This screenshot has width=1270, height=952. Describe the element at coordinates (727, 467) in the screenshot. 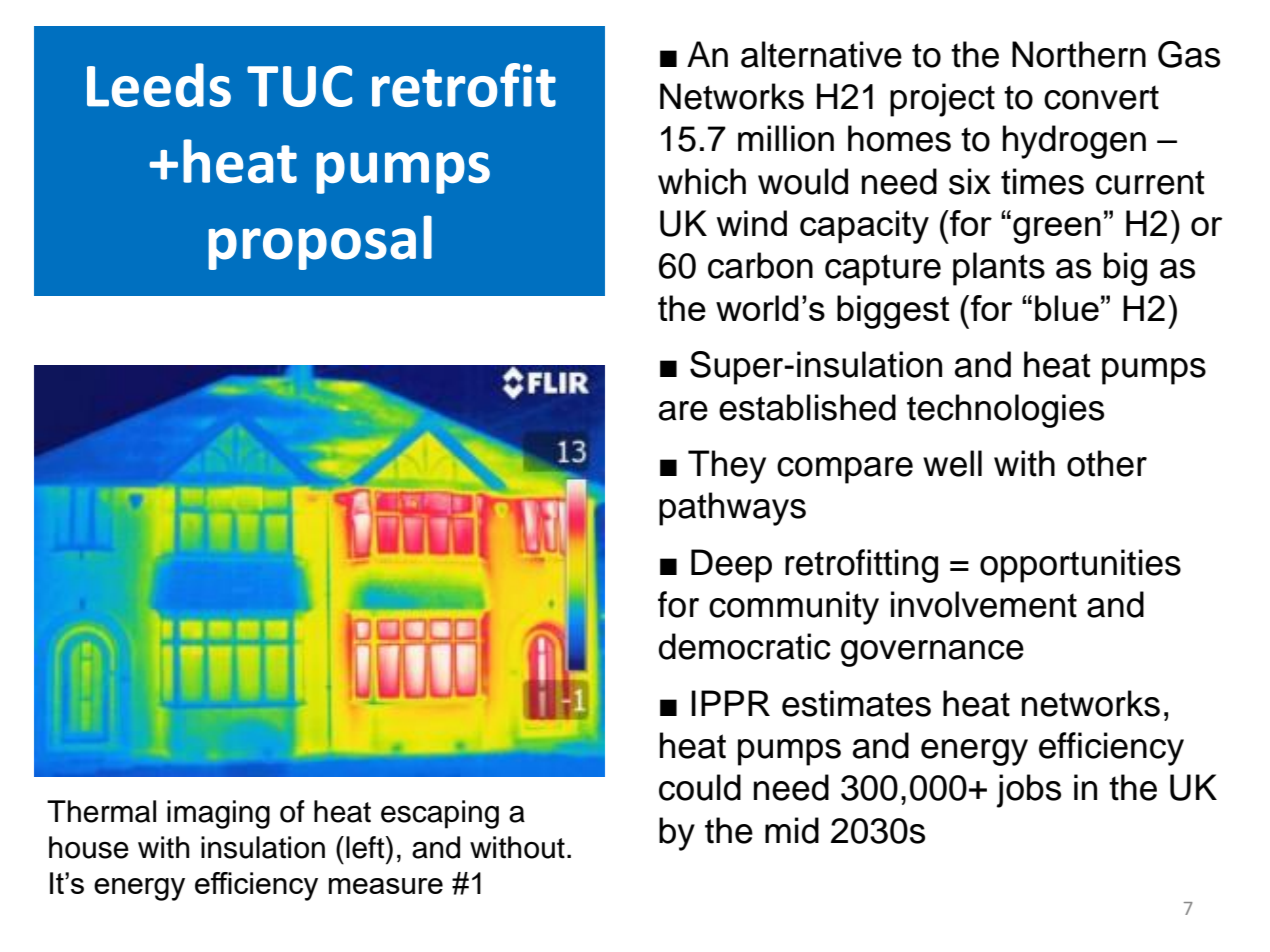

I see `They` at that location.
